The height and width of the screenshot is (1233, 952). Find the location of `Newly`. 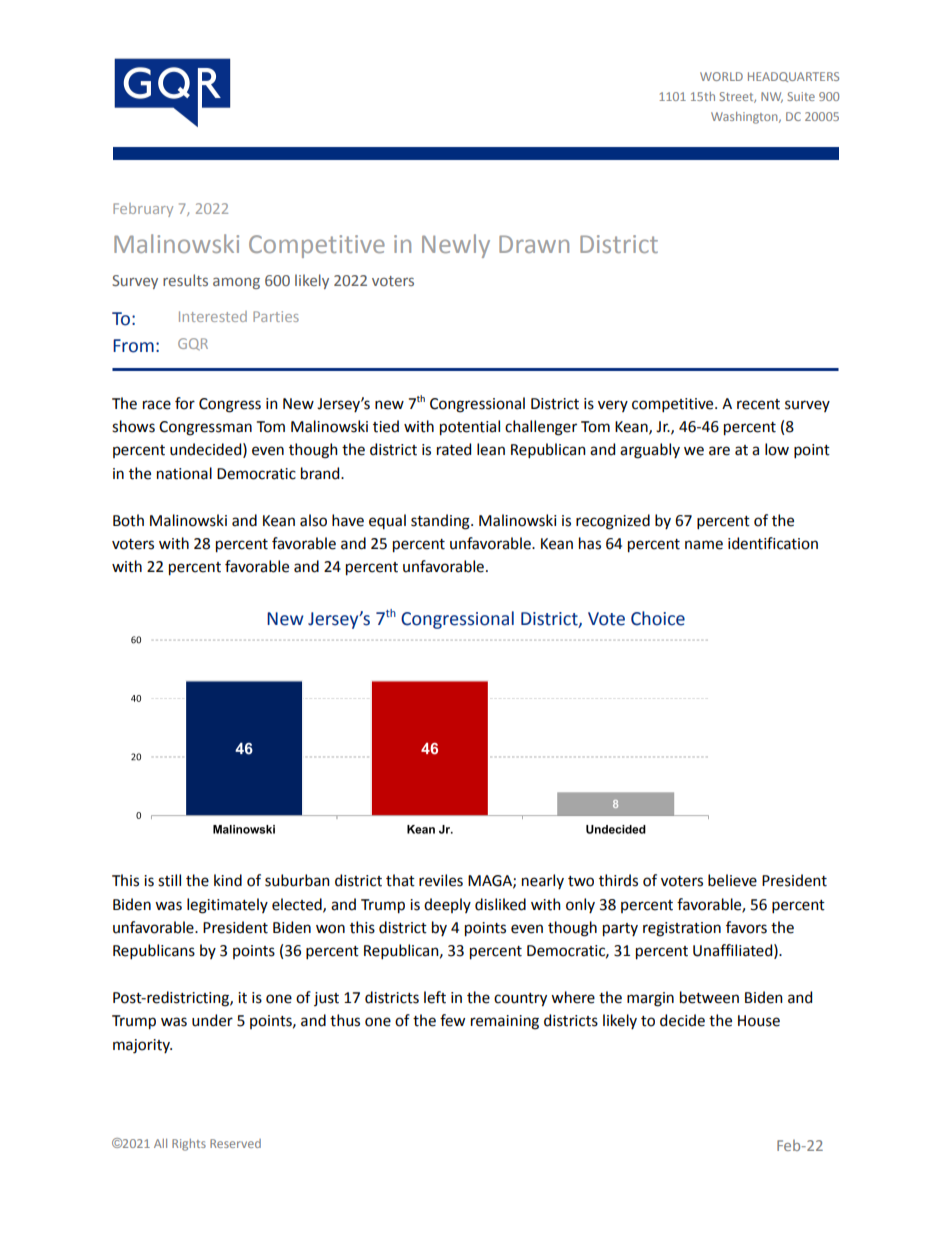

Newly is located at coordinates (456, 246).
